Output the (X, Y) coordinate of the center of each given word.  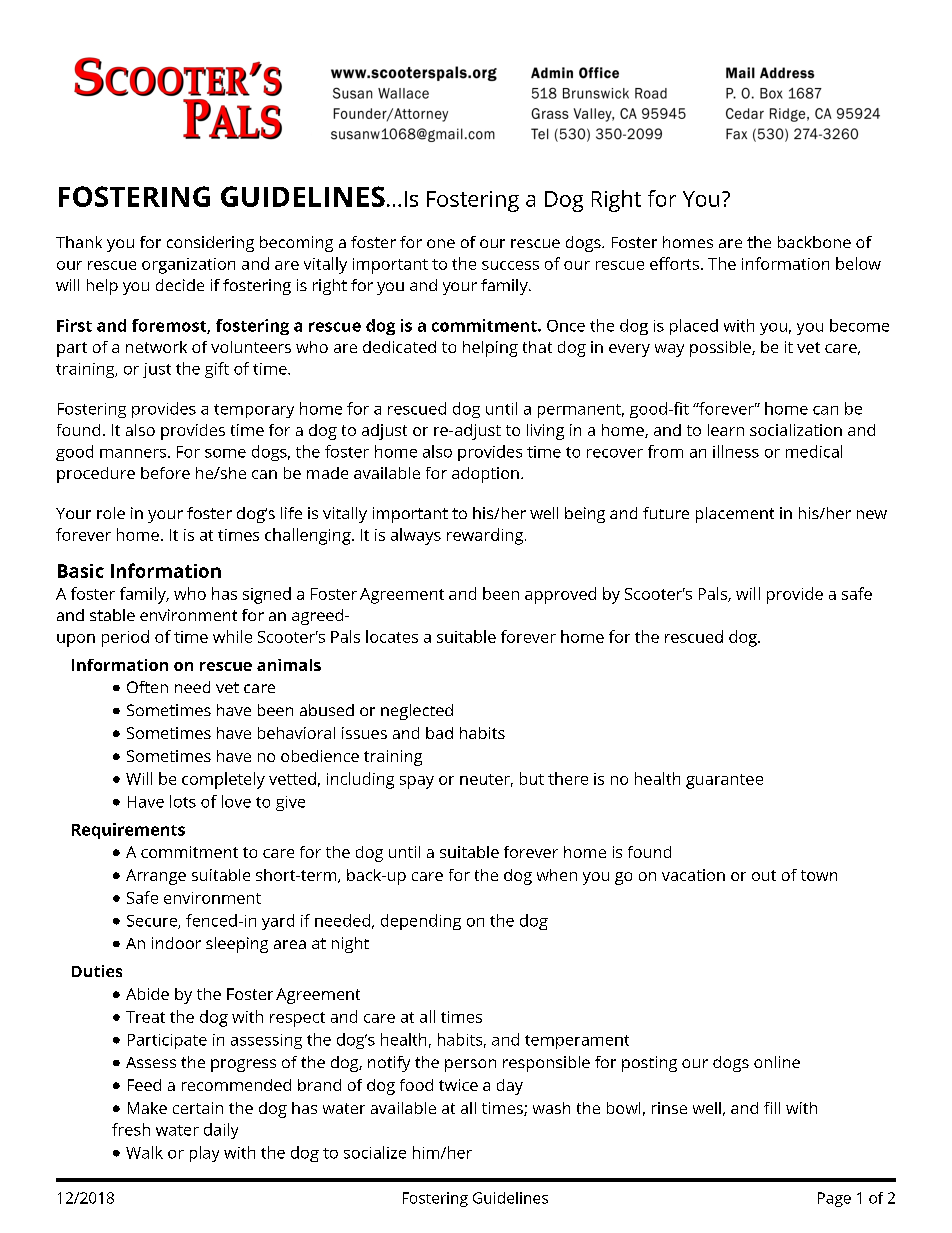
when (557, 875)
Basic (81, 571)
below (858, 263)
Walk (144, 1152)
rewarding (485, 536)
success (510, 265)
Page (834, 1199)
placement (735, 515)
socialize (375, 1152)
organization (188, 266)
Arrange (156, 877)
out (764, 875)
